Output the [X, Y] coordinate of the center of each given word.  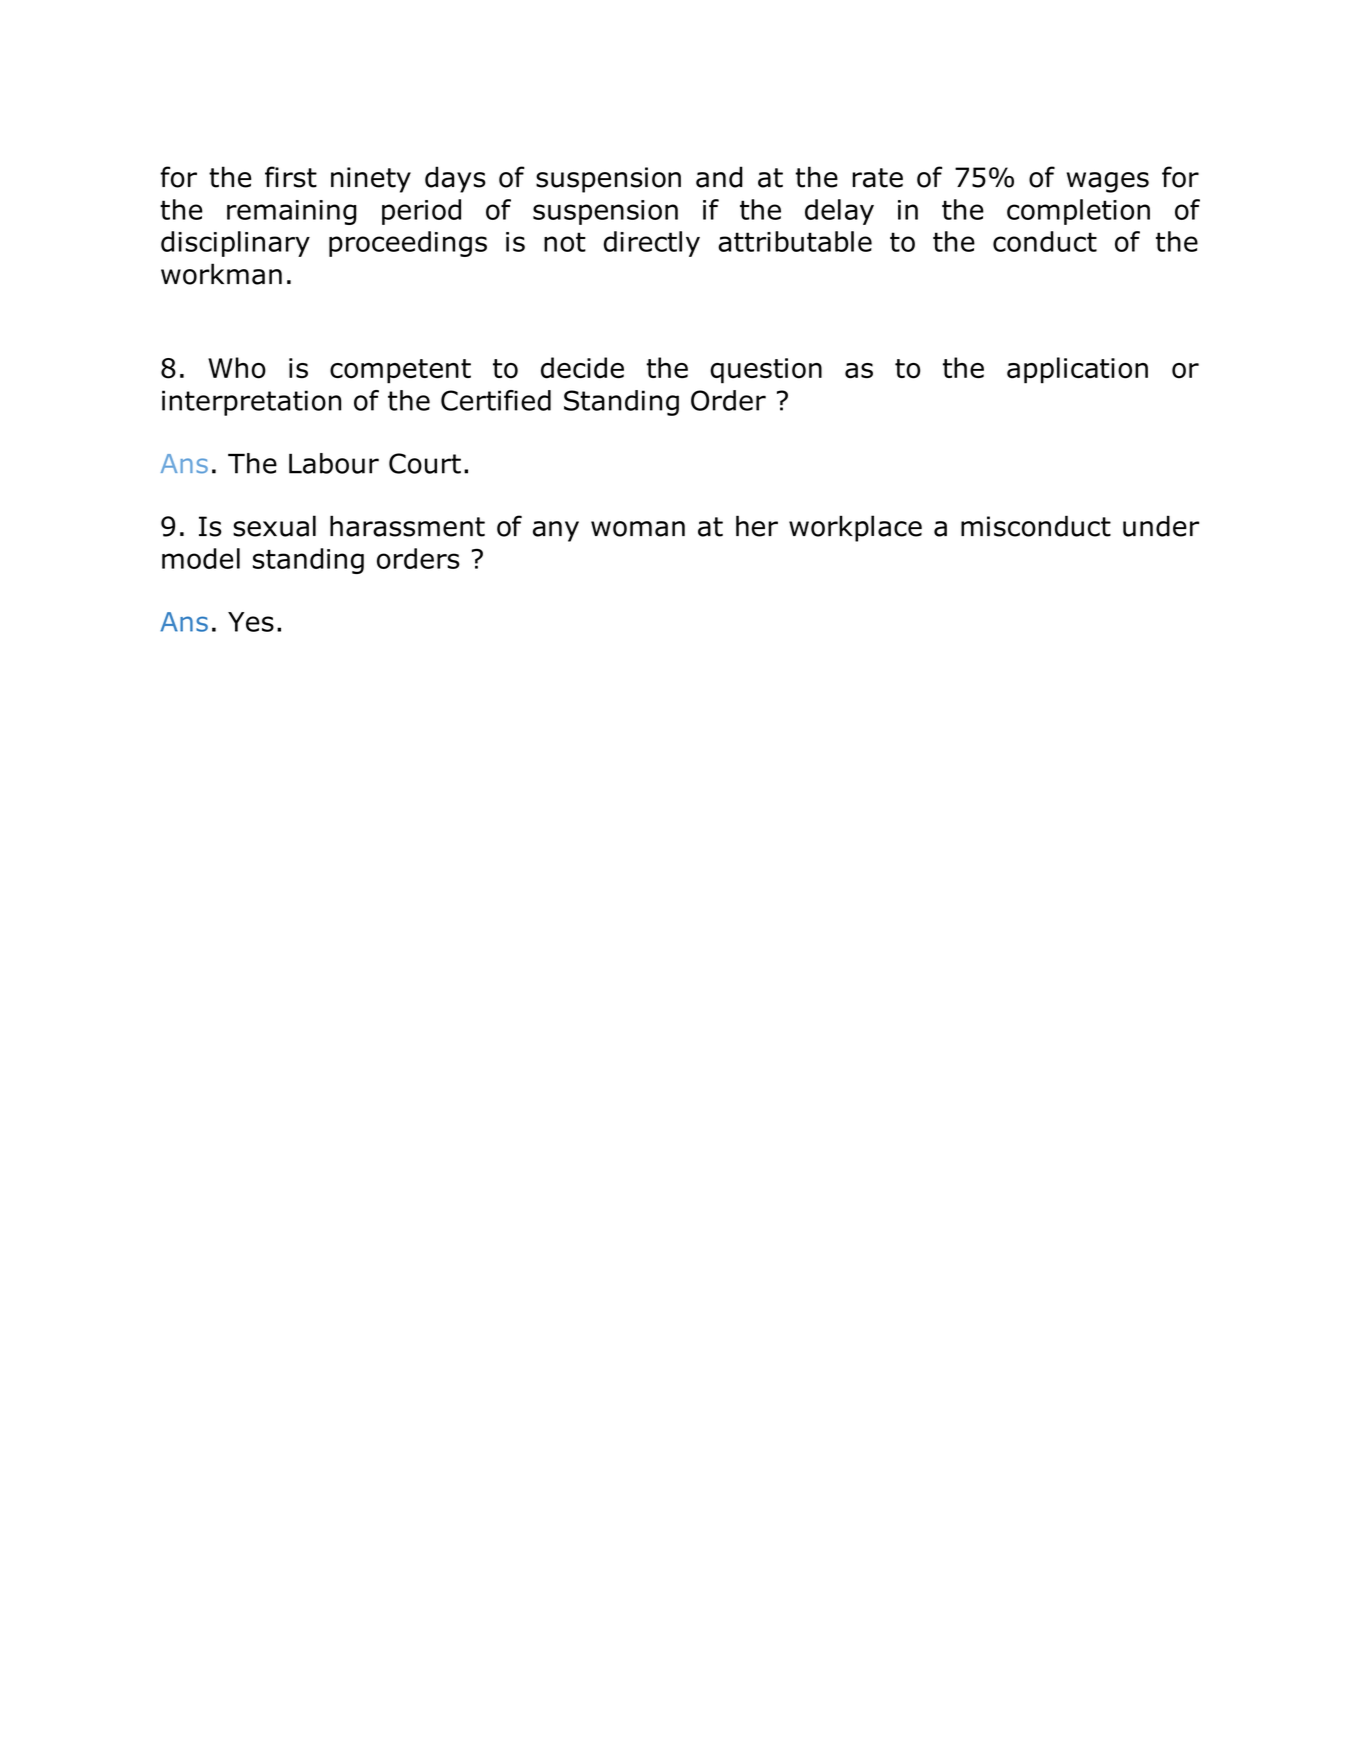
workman [221, 274]
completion [1078, 212]
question [766, 371]
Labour [334, 463]
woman [638, 529]
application [1077, 370]
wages [1108, 182]
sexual [274, 526]
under [1161, 526]
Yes [251, 622]
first [291, 177]
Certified [496, 400]
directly [652, 244]
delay [839, 212]
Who [237, 368]
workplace [855, 528]
